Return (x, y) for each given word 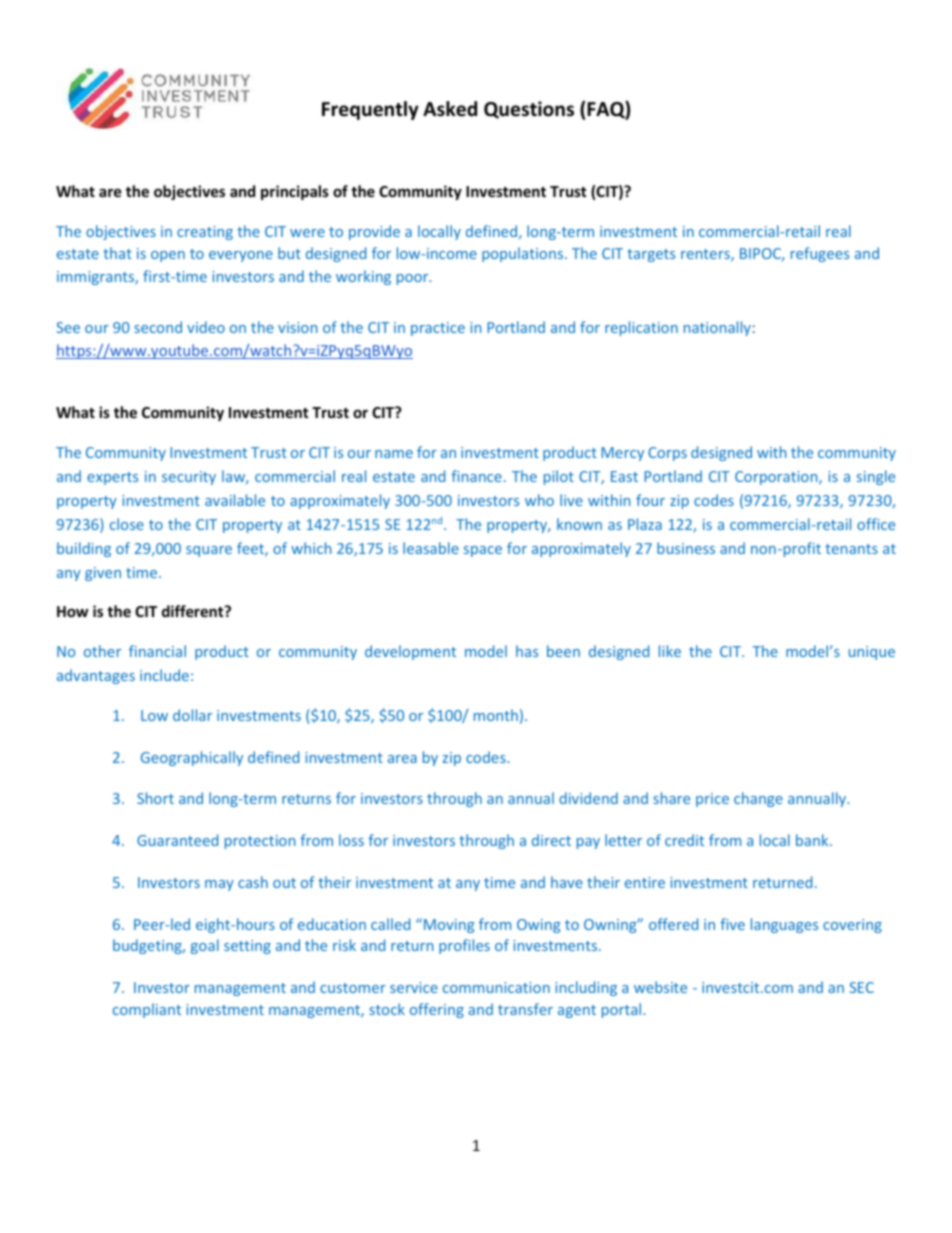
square (209, 551)
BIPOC (761, 254)
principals (295, 192)
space (483, 551)
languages (784, 925)
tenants (851, 549)
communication (496, 987)
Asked (450, 109)
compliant (147, 1010)
